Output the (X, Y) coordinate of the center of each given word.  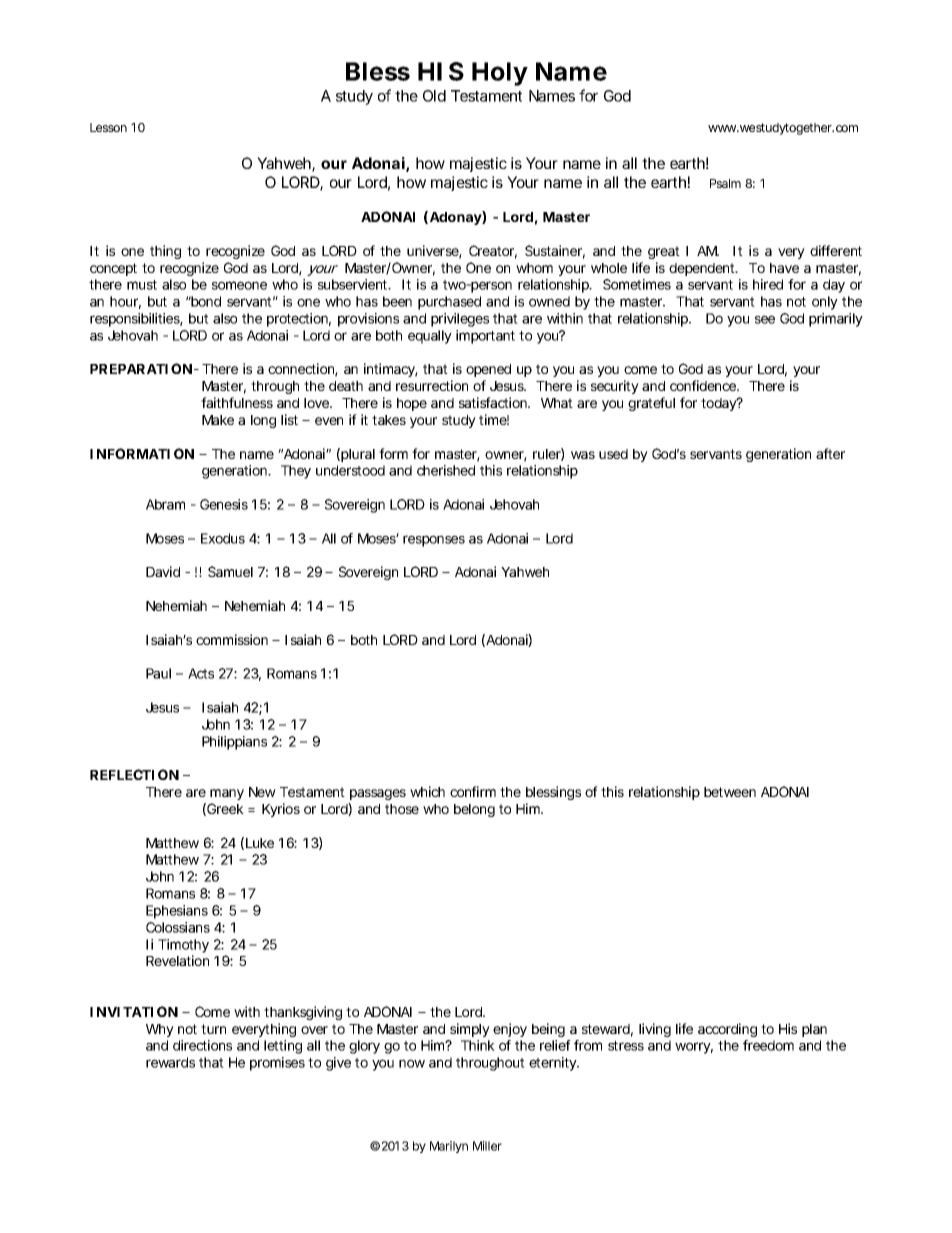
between (730, 792)
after (830, 453)
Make (218, 420)
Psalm (725, 183)
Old (434, 96)
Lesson (108, 127)
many (227, 794)
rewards (170, 1062)
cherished (446, 470)
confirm (473, 791)
